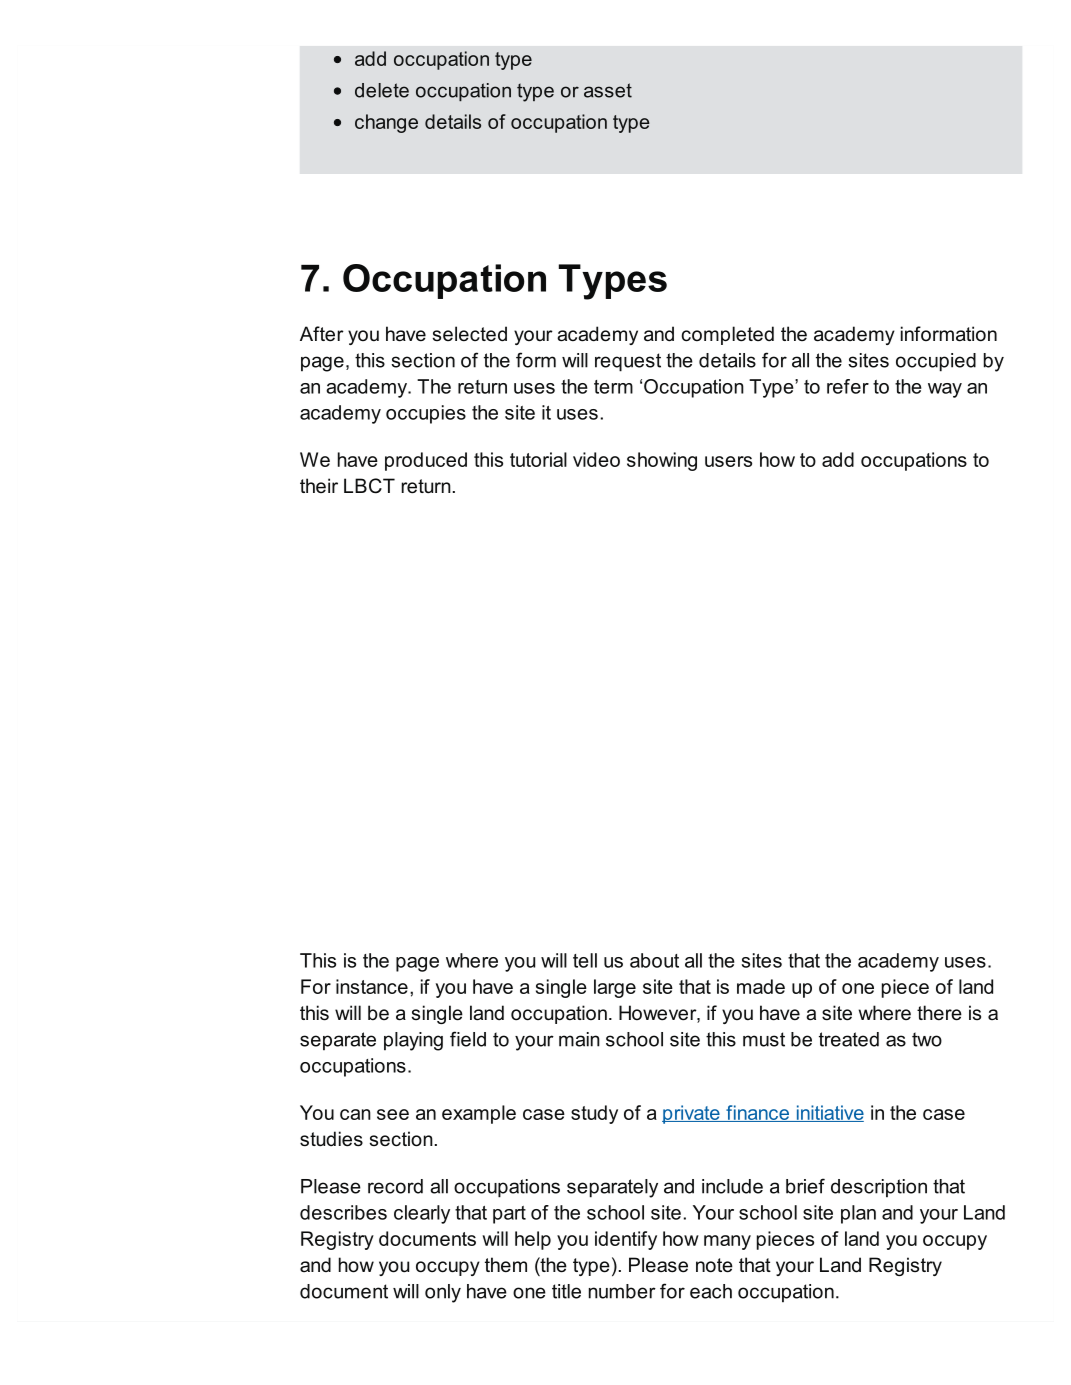 This screenshot has height=1385, width=1071. What do you see at coordinates (662, 461) in the screenshot?
I see `showing` at bounding box center [662, 461].
